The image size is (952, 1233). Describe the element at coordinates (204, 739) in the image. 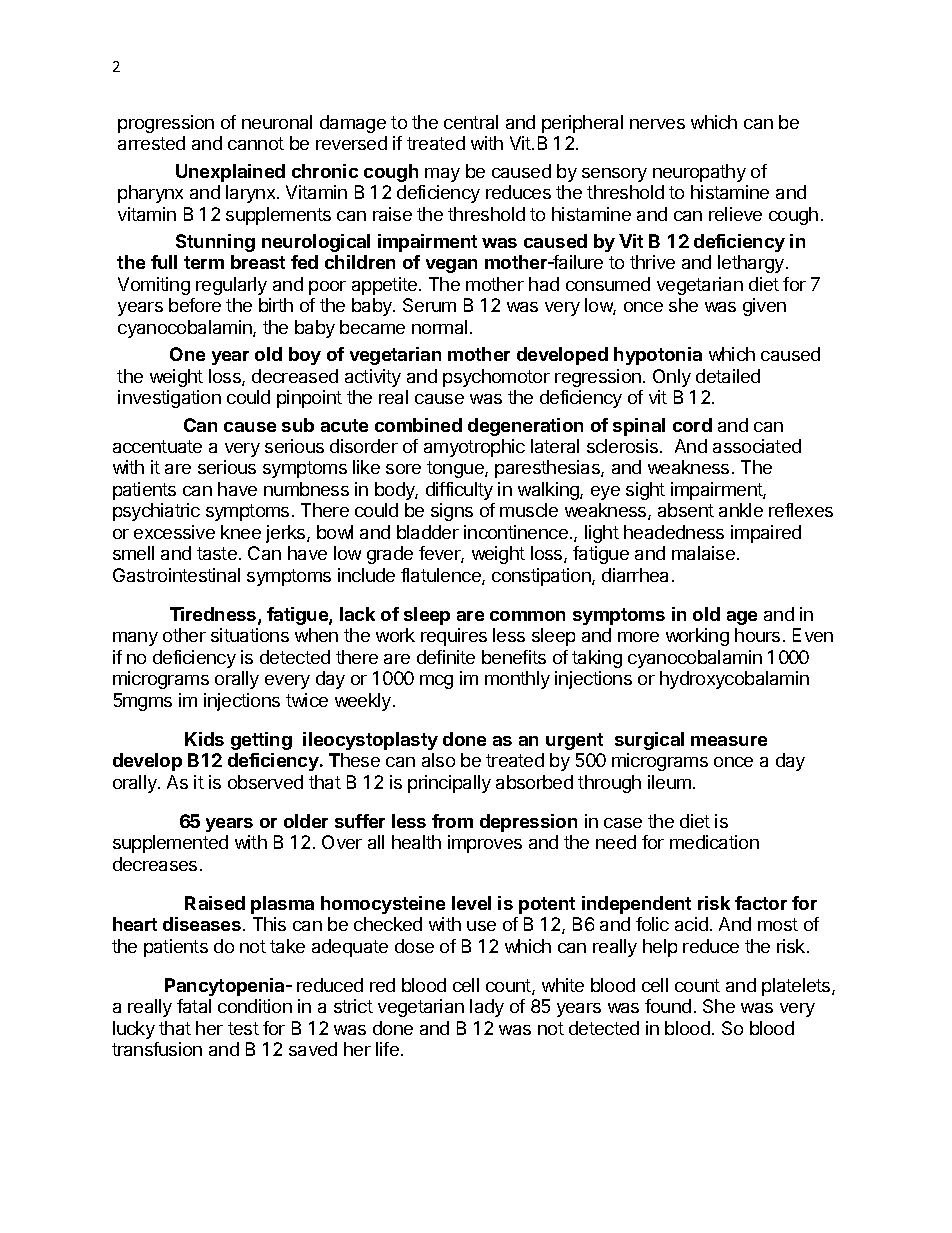

I see `Kids` at that location.
